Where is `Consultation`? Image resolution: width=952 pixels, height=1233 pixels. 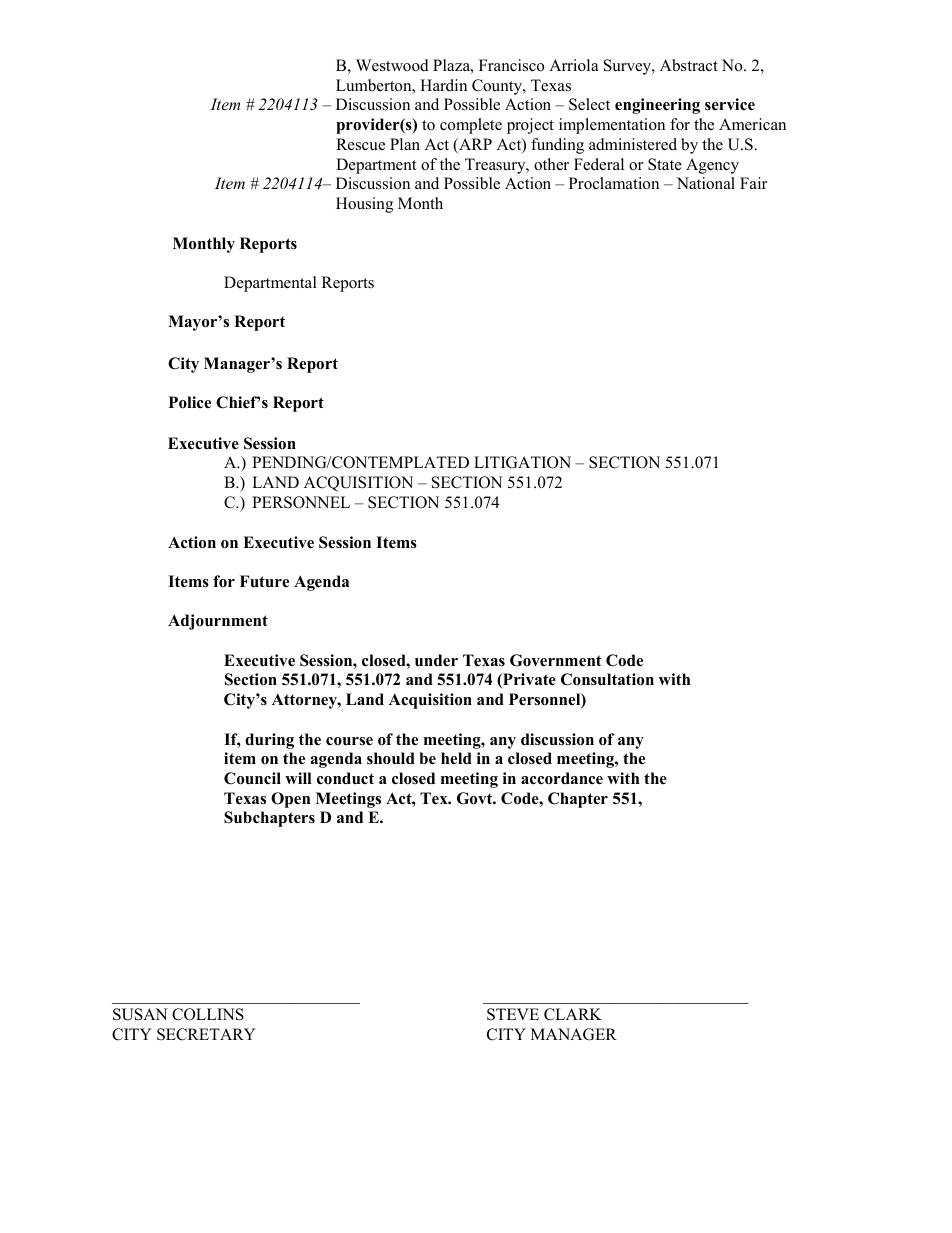
Consultation is located at coordinates (607, 679).
